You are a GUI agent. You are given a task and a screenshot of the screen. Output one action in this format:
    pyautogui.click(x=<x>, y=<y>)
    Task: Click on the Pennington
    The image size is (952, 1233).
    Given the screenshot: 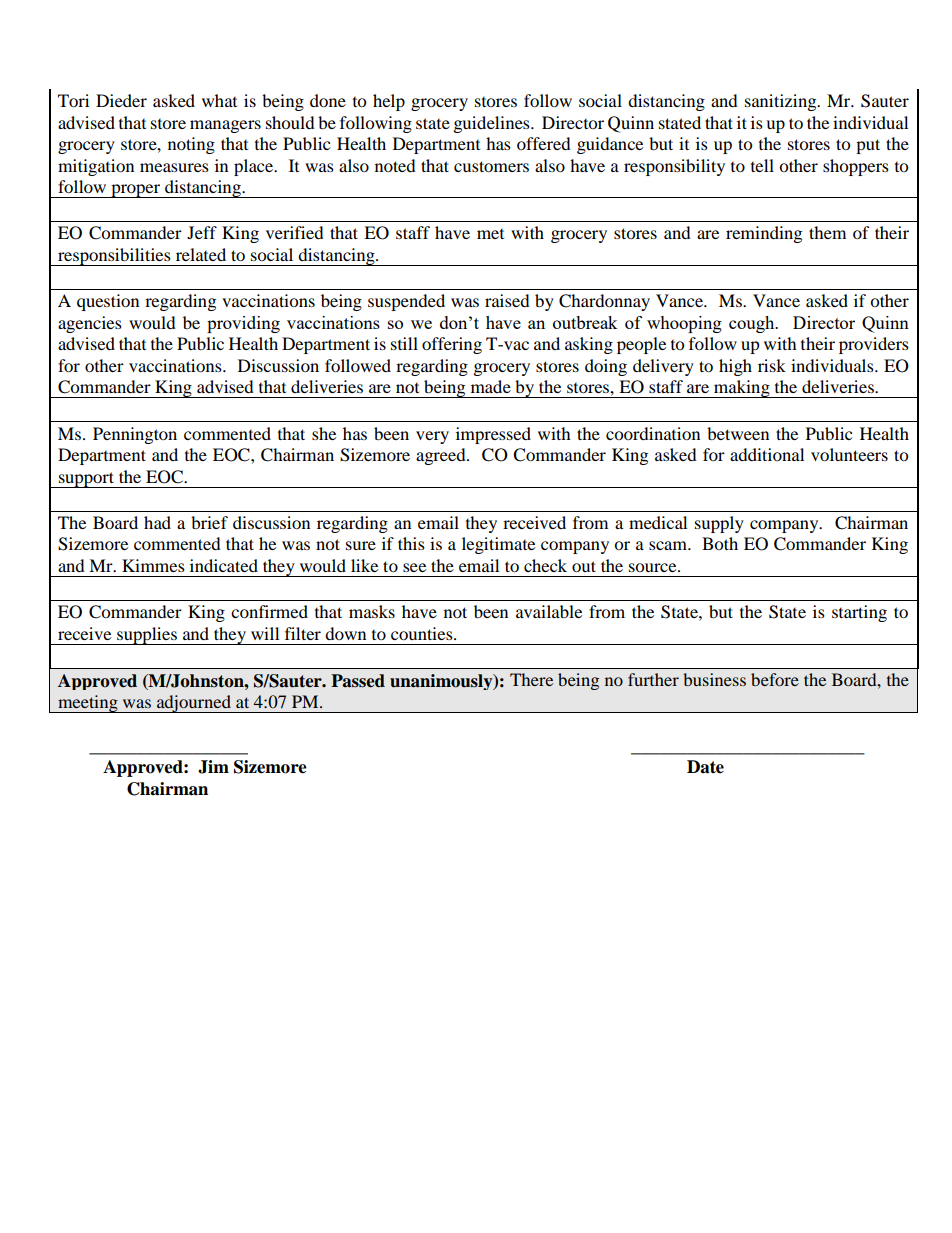 What is the action you would take?
    pyautogui.click(x=135, y=435)
